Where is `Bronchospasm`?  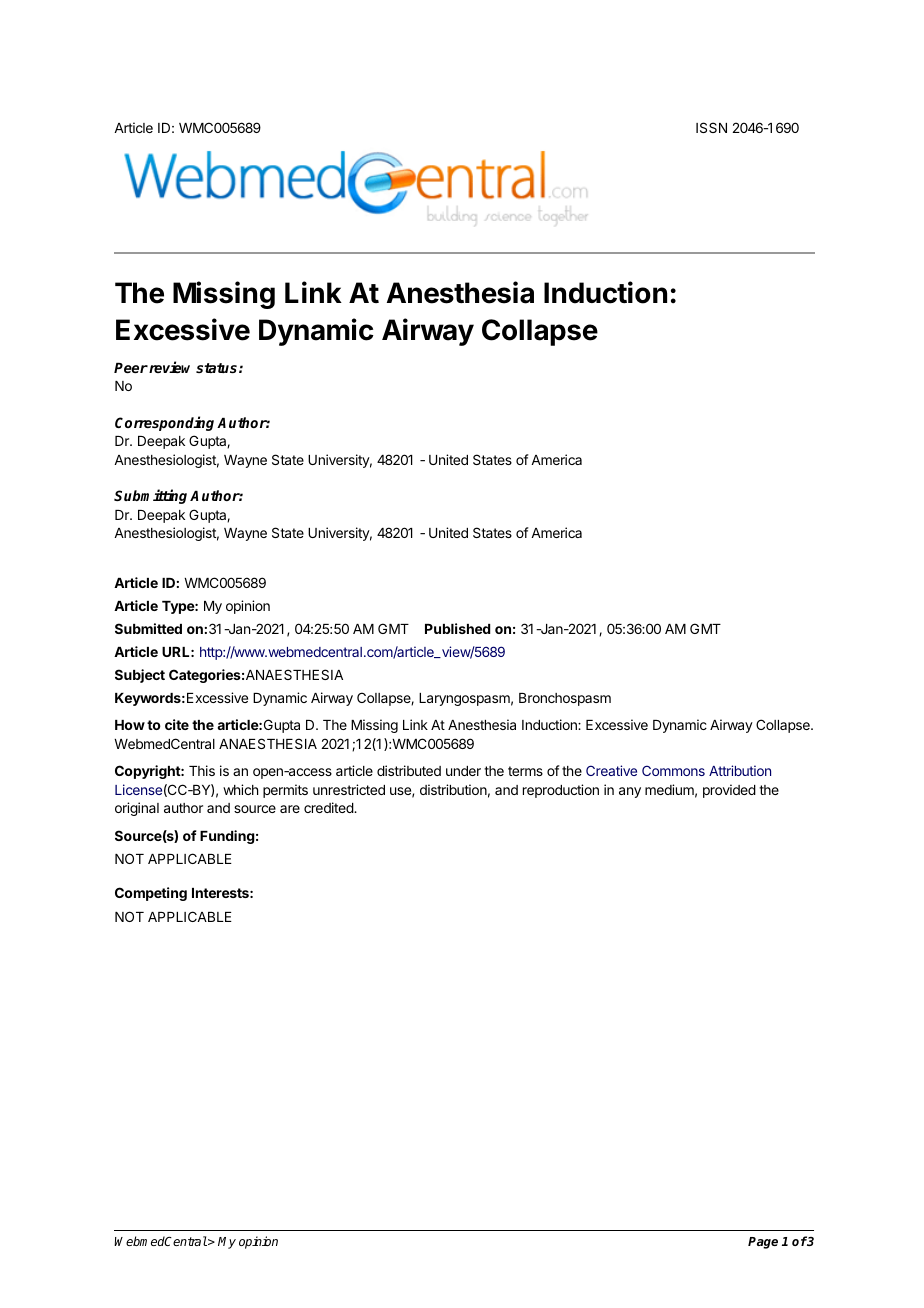
Bronchospasm is located at coordinates (565, 699).
